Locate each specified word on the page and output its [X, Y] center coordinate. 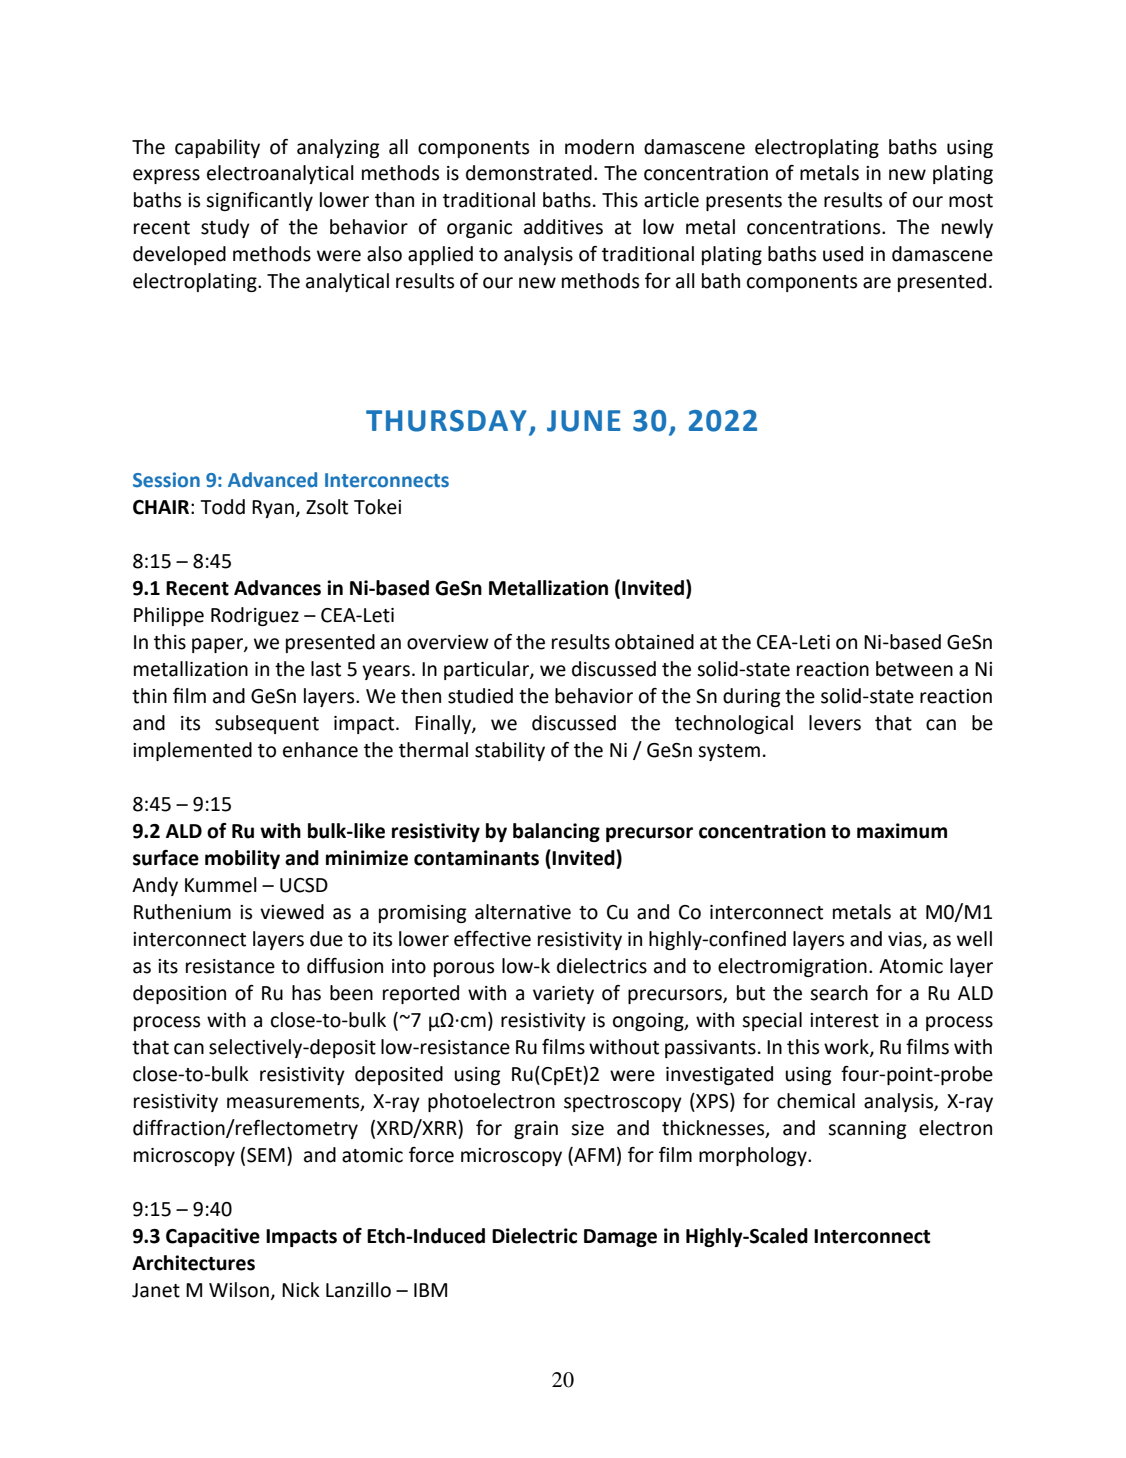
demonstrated [529, 173]
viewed [292, 912]
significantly [259, 201]
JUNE [584, 421]
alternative [523, 912]
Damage [620, 1238]
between [914, 669]
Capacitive [213, 1237]
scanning [867, 1130]
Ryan [273, 509]
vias [906, 940]
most [971, 201]
